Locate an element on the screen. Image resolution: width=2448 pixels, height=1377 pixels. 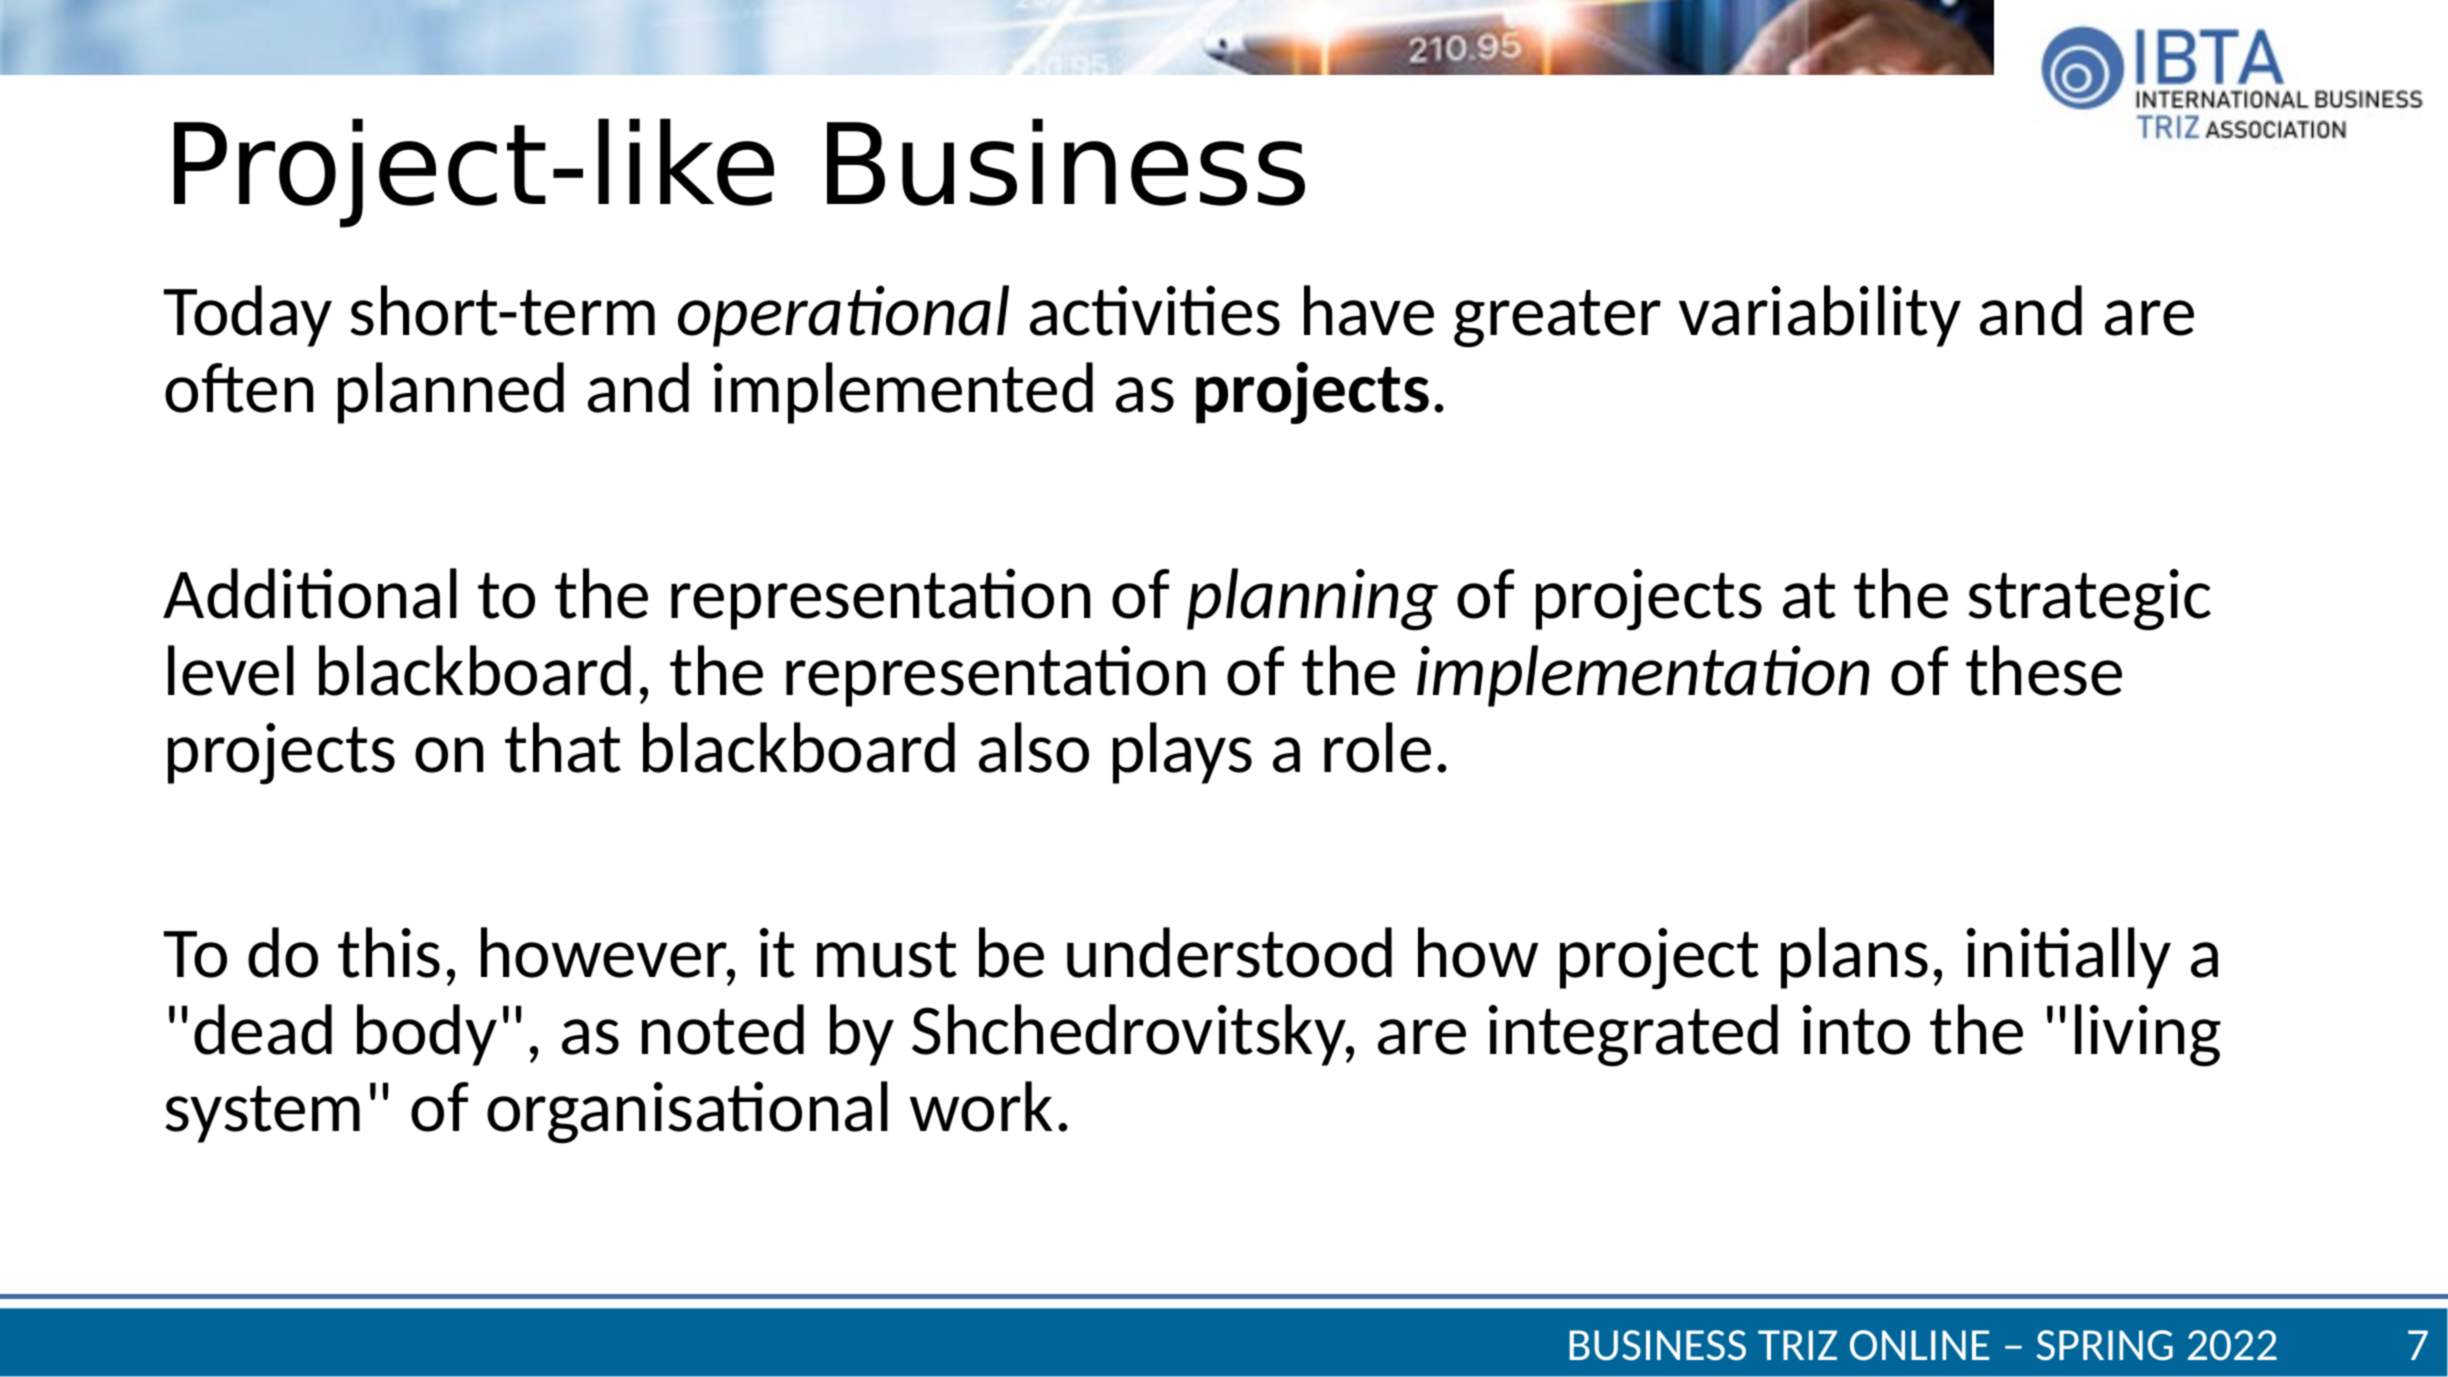
ONLINE is located at coordinates (1919, 1345).
